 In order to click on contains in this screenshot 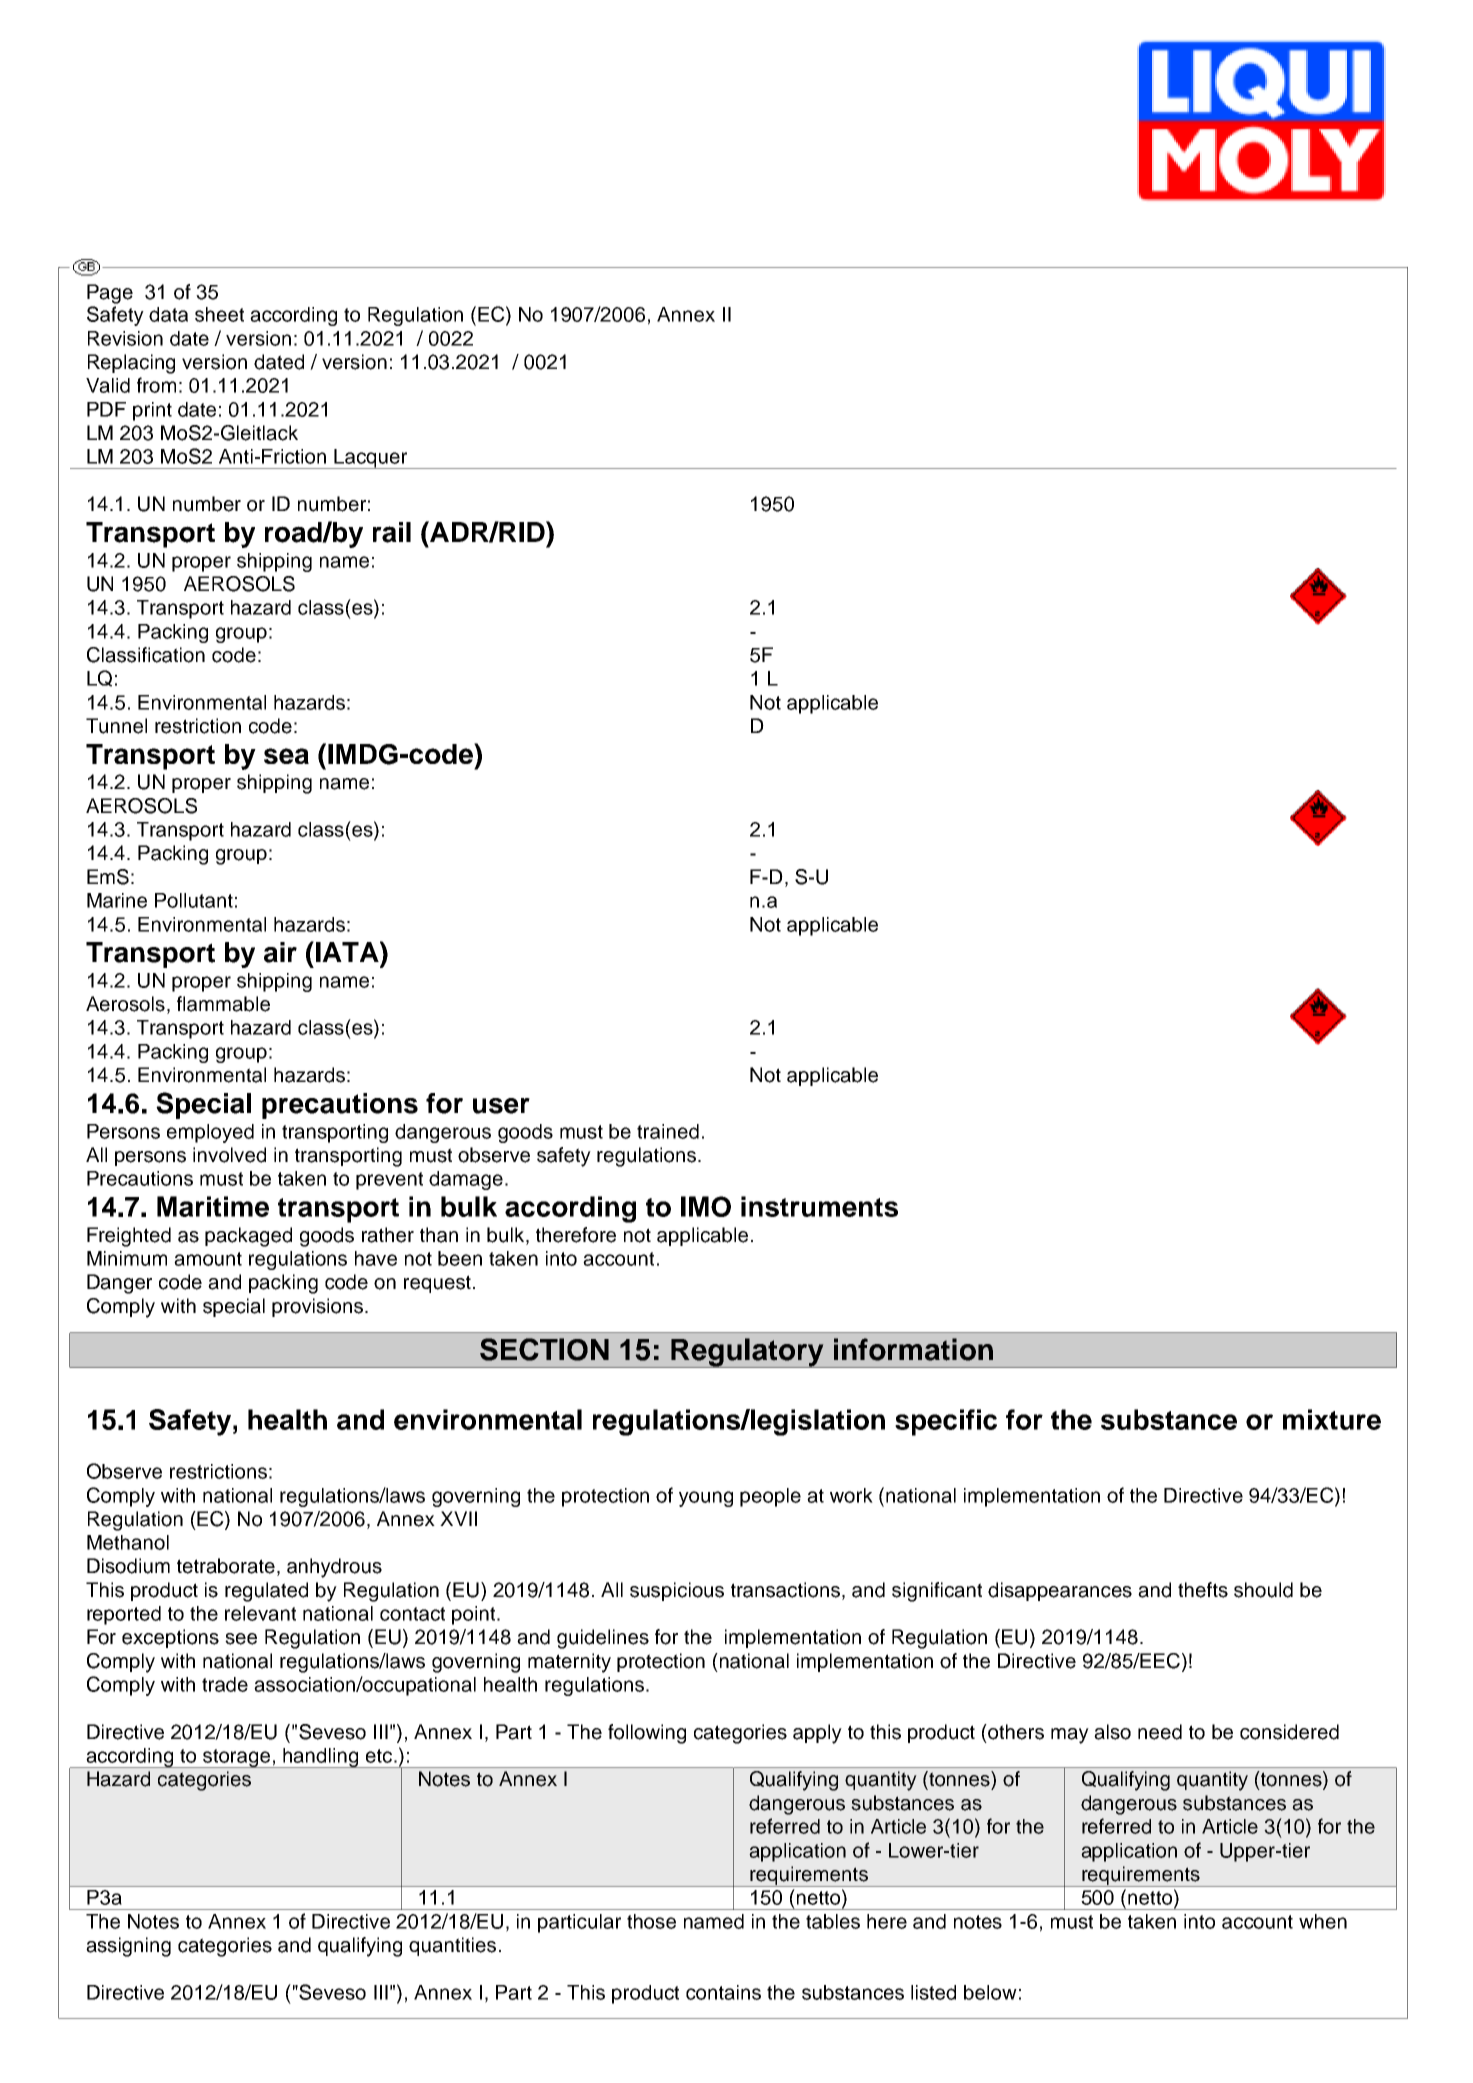, I will do `click(723, 1992)`.
